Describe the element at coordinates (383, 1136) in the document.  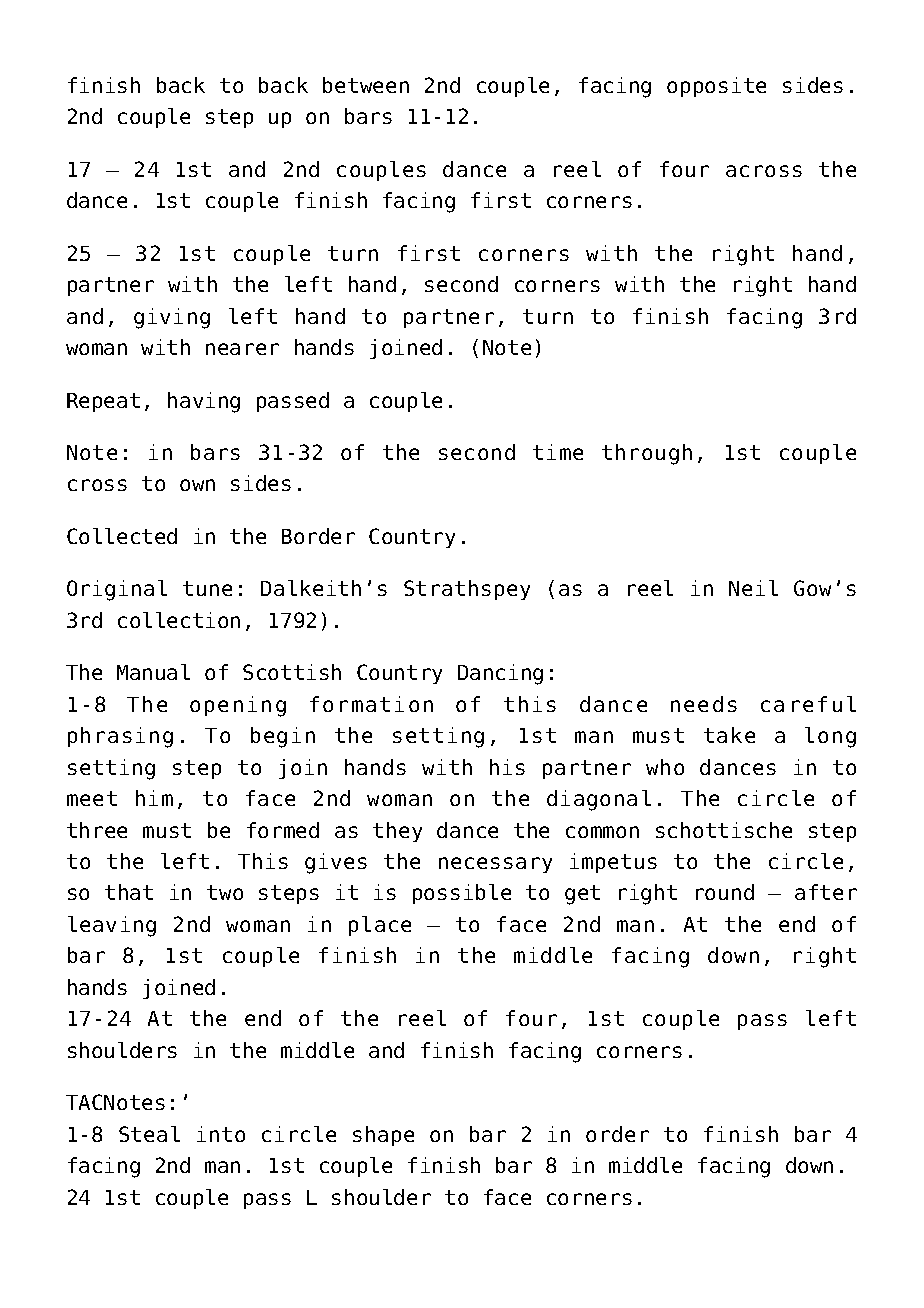
I see `shape` at that location.
